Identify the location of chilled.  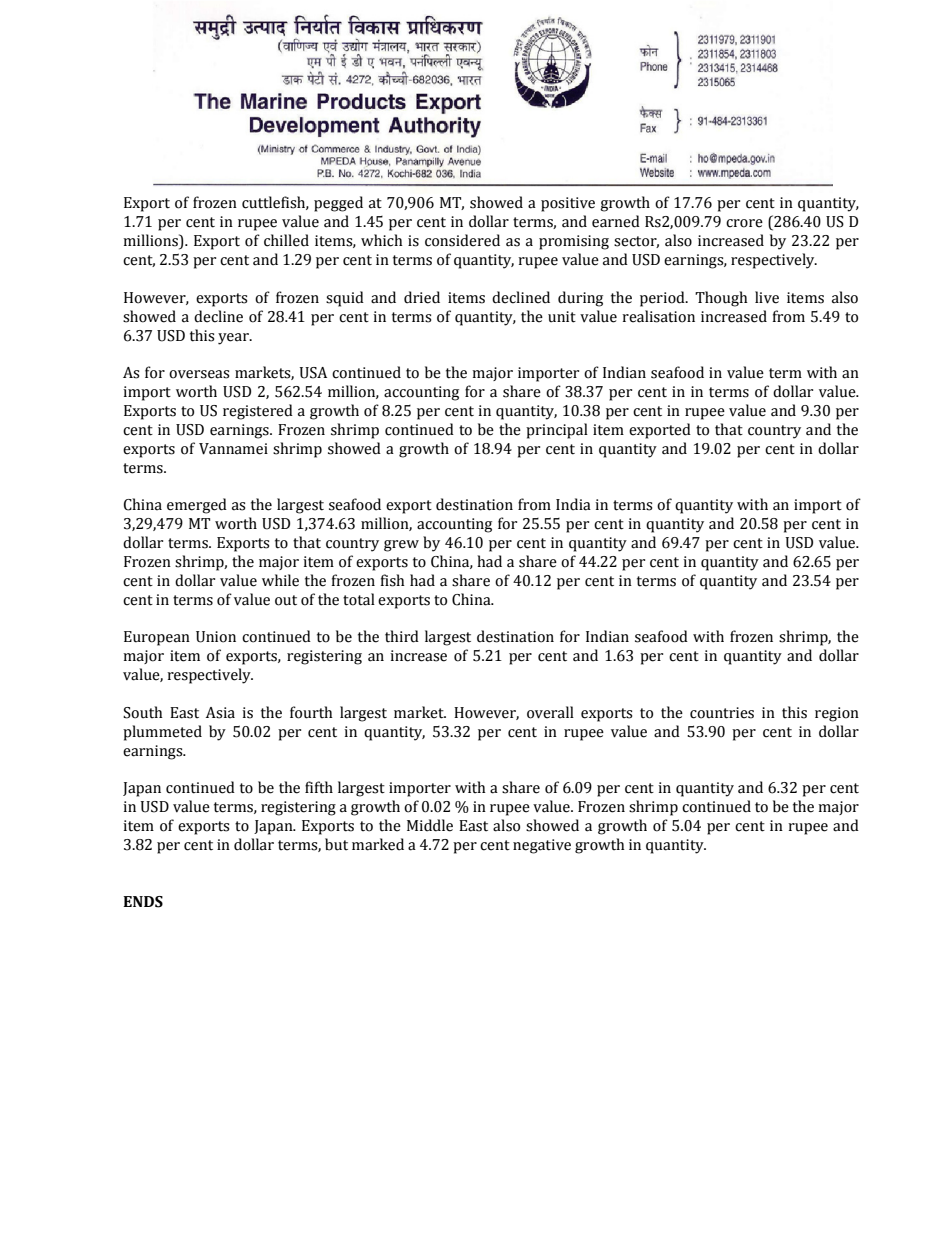
(286, 240).
